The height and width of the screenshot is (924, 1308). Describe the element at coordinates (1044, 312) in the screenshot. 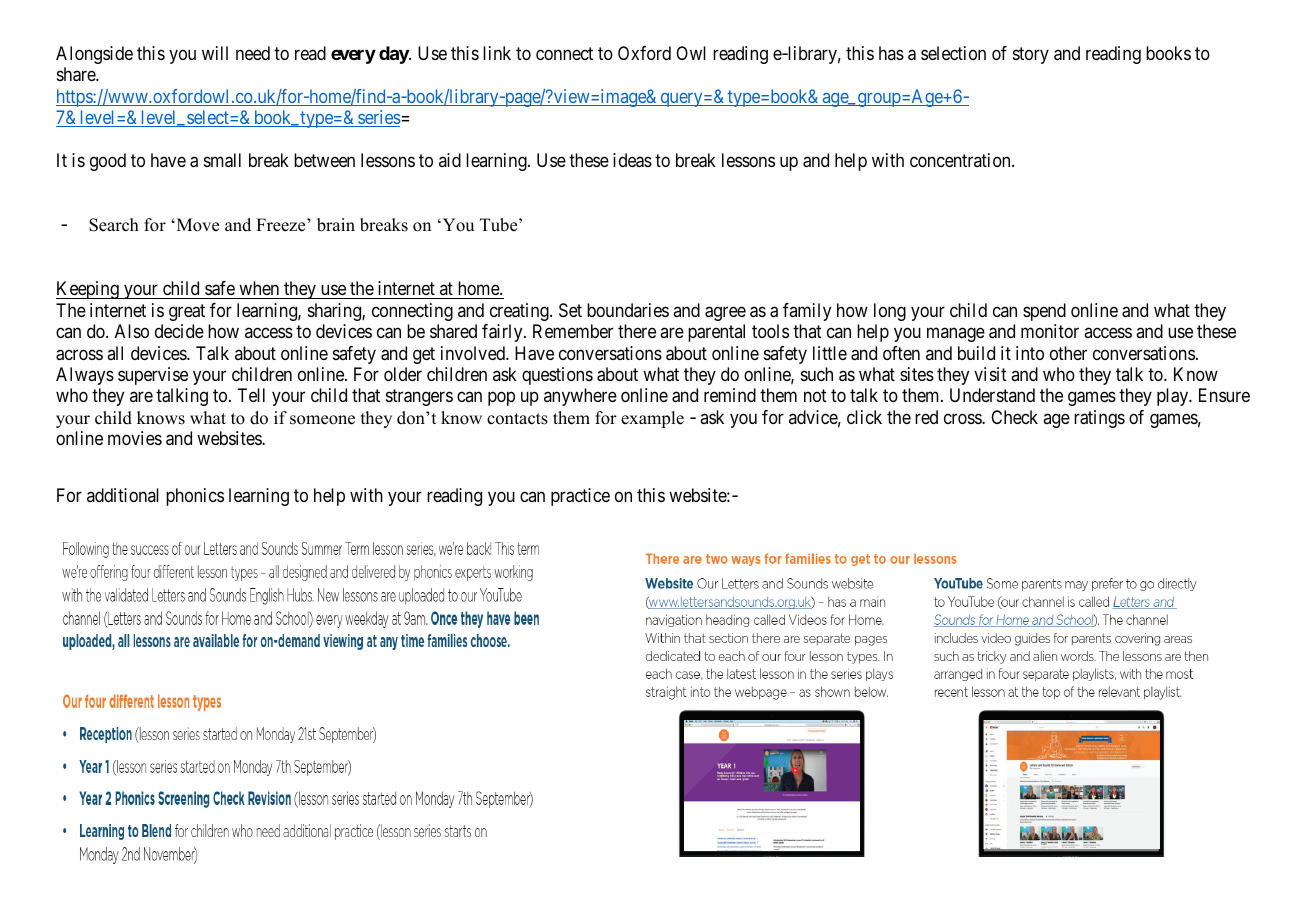

I see `spend` at that location.
